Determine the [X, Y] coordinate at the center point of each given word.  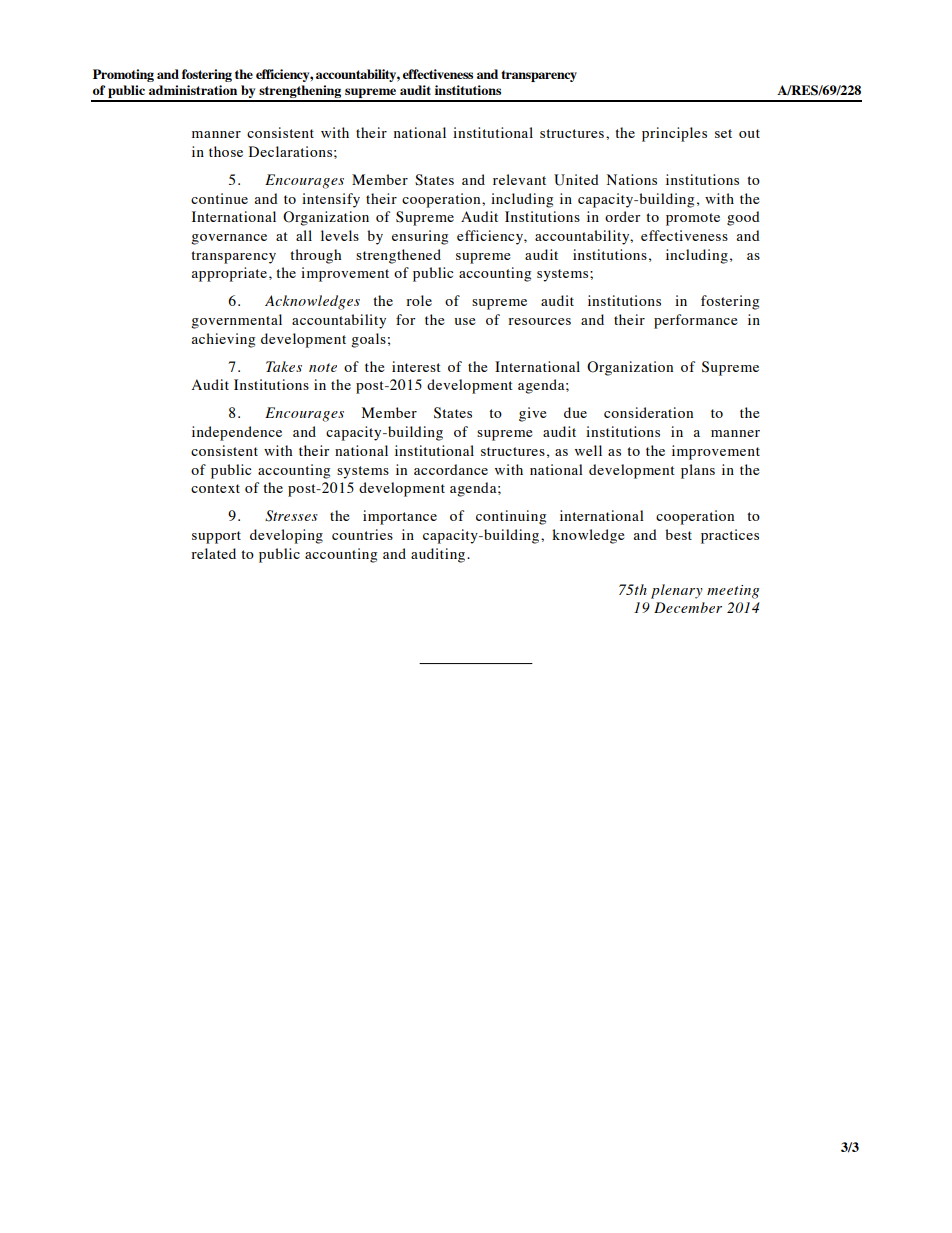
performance [696, 321]
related [213, 553]
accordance [451, 469]
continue [219, 198]
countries [362, 534]
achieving [223, 340]
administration [193, 90]
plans [698, 471]
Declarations [290, 151]
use [465, 321]
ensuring [420, 237]
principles [674, 134]
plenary [677, 591]
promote [693, 219]
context [215, 488]
